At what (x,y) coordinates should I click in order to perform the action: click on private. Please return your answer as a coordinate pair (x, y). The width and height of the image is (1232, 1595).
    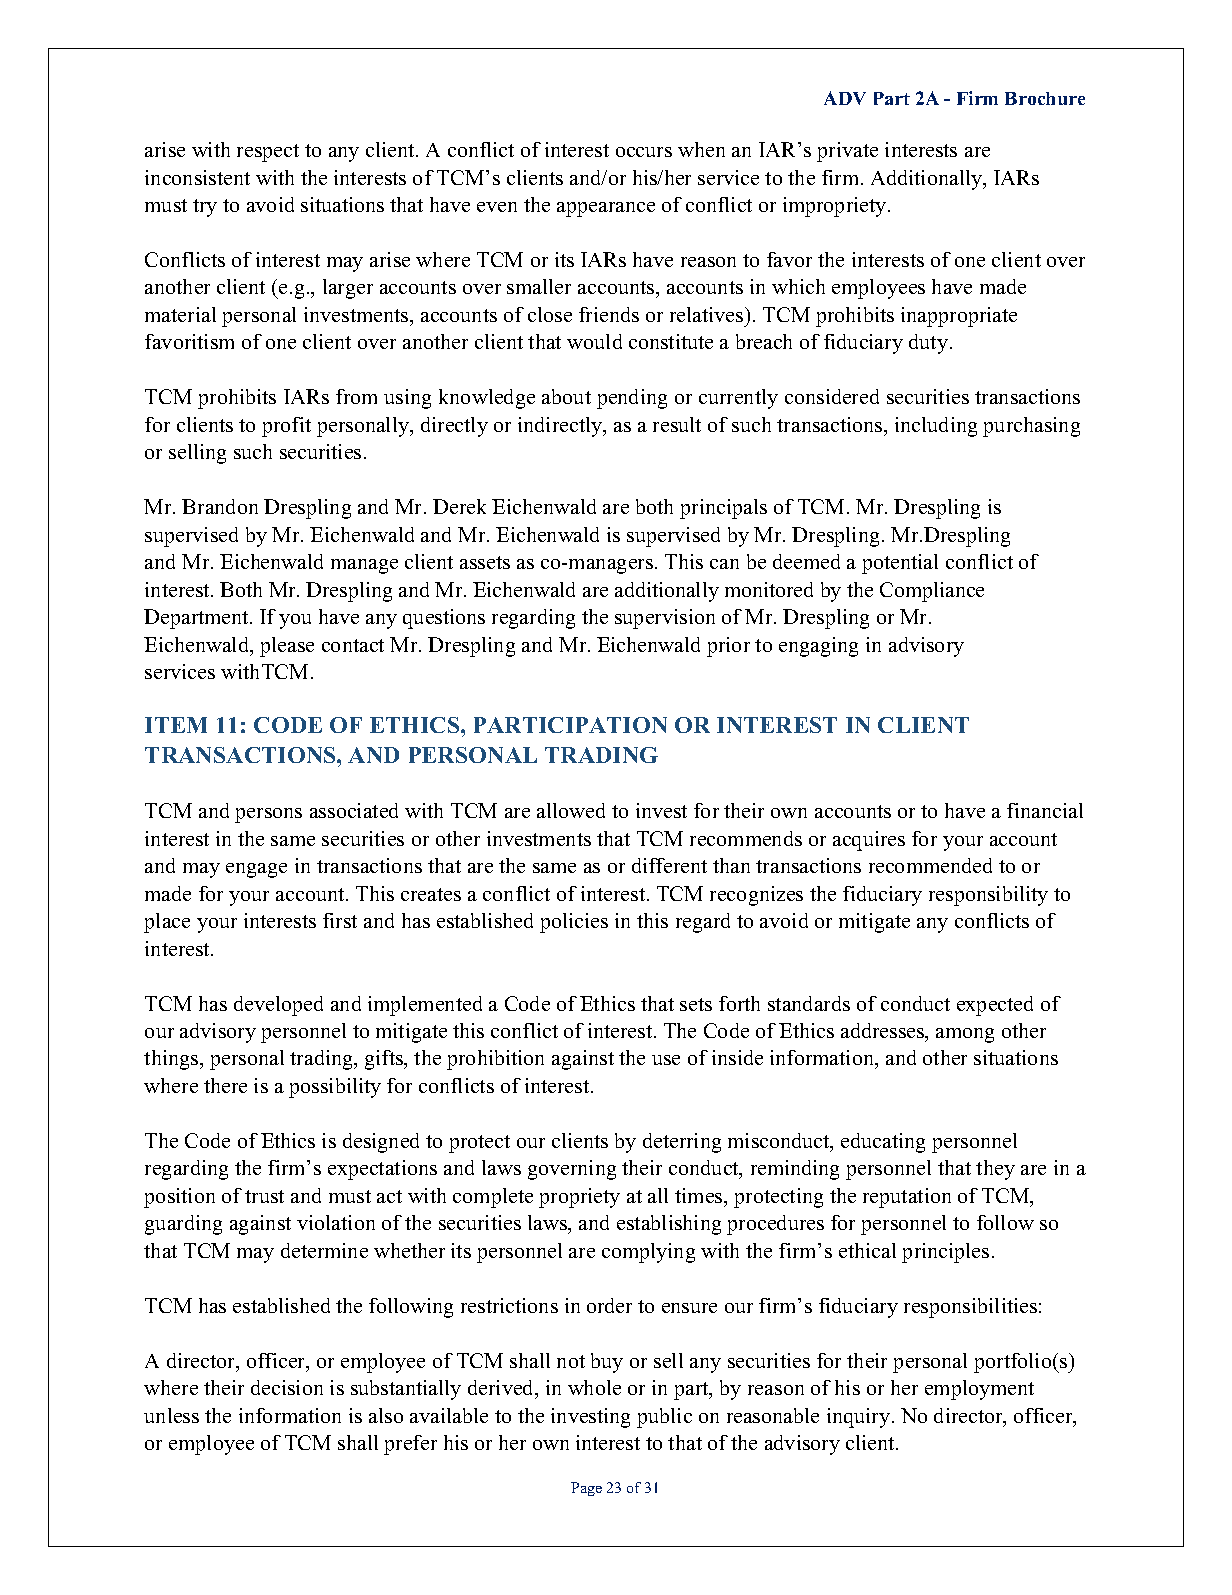
    Looking at the image, I should click on (847, 152).
